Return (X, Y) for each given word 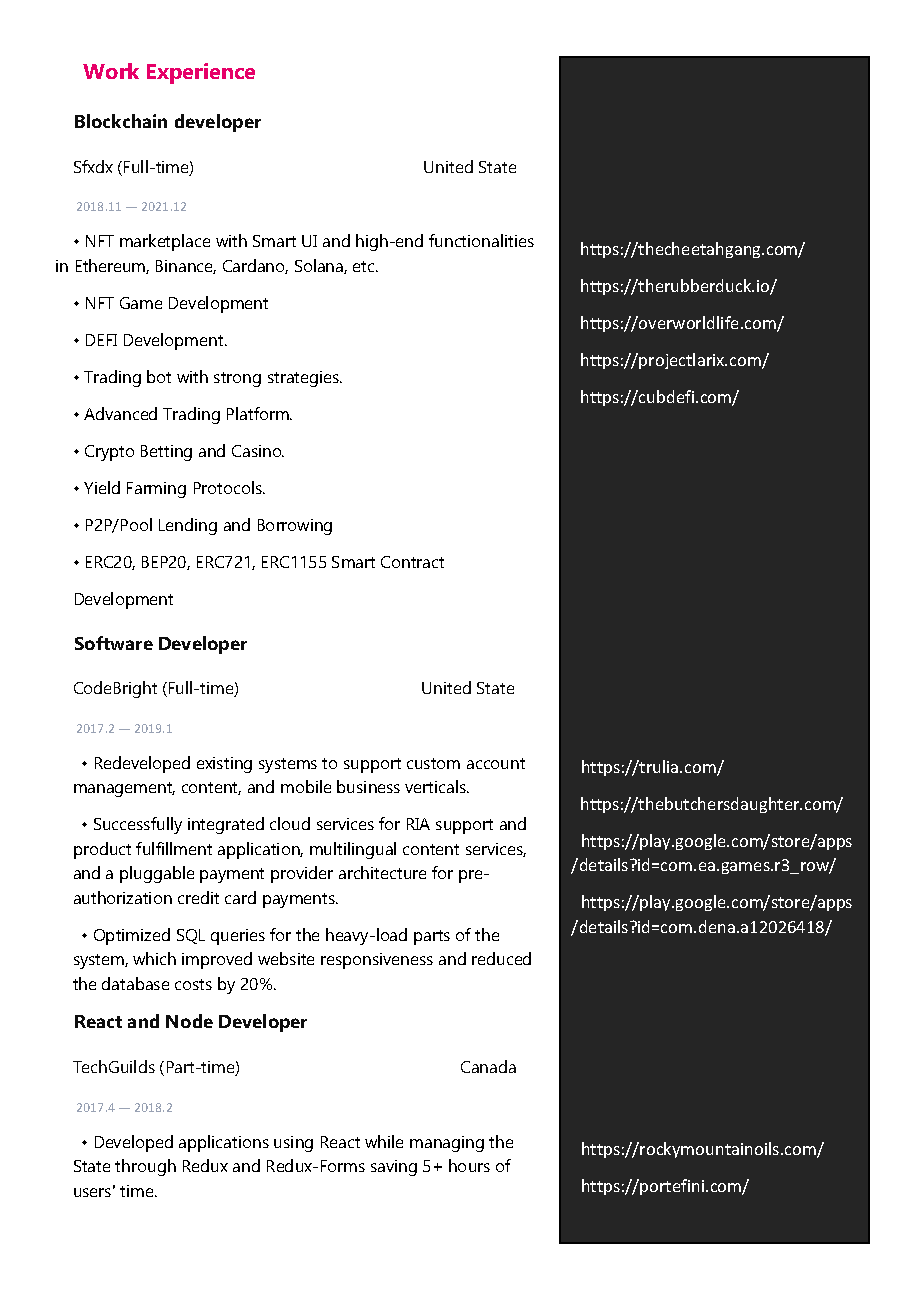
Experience (201, 73)
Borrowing (295, 527)
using (293, 1144)
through (145, 1167)
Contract (412, 562)
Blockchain (121, 121)
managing (447, 1144)
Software (114, 643)
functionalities (481, 240)
